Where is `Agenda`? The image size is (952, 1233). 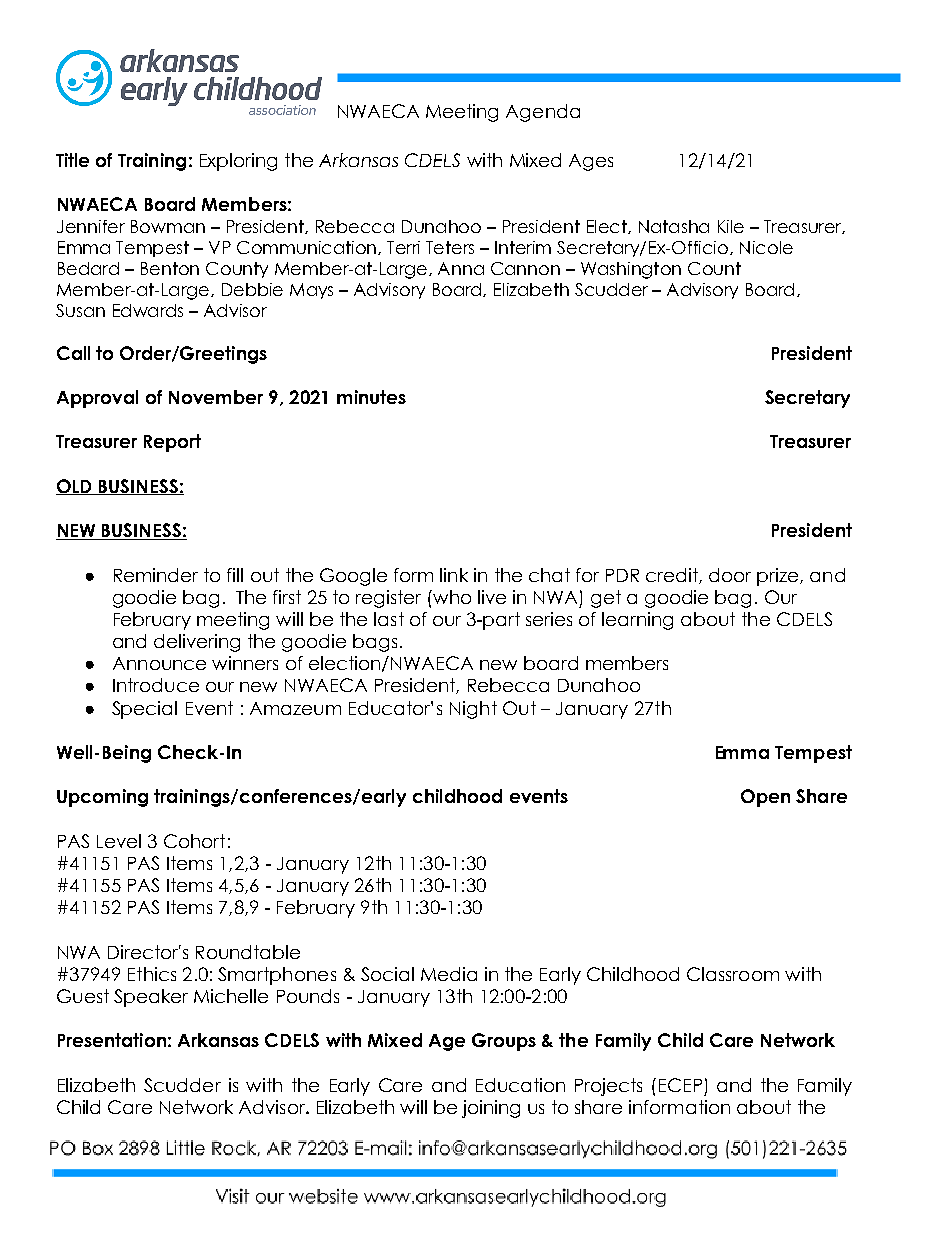
Agenda is located at coordinates (543, 113).
